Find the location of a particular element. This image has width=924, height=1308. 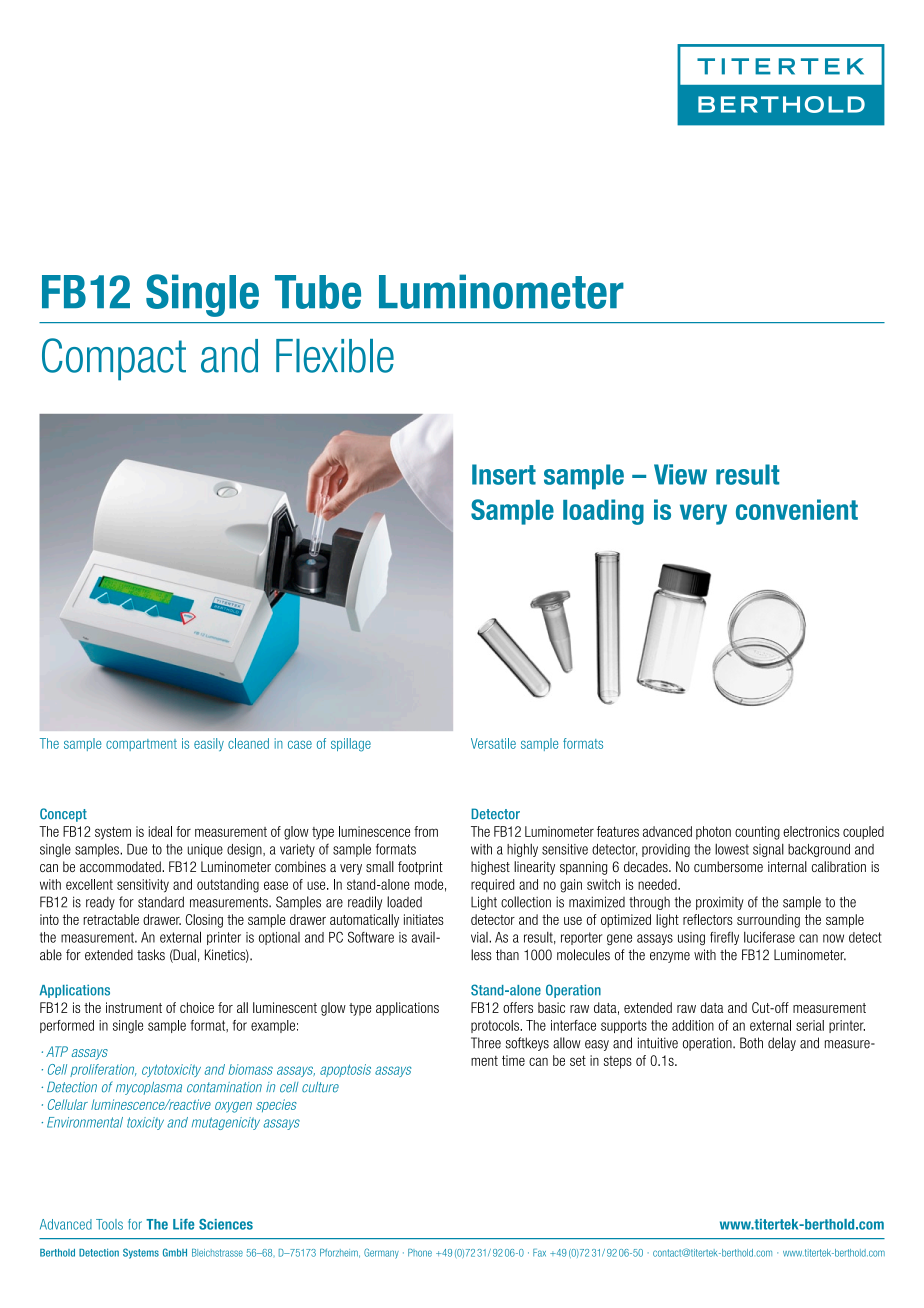

Tools is located at coordinates (109, 1224).
